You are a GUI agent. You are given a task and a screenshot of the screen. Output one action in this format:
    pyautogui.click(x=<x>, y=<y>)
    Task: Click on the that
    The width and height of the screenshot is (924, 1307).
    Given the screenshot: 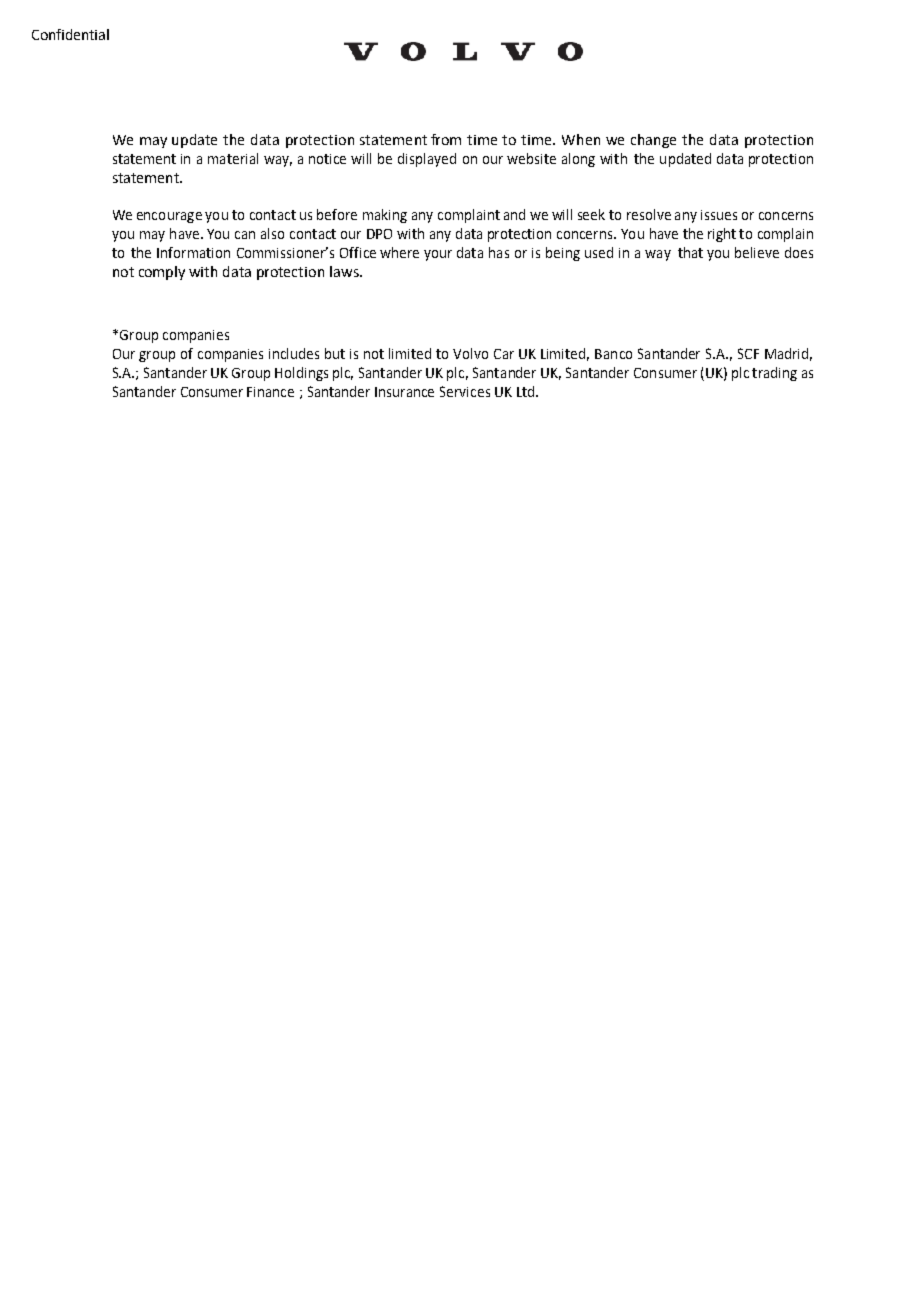 What is the action you would take?
    pyautogui.click(x=690, y=252)
